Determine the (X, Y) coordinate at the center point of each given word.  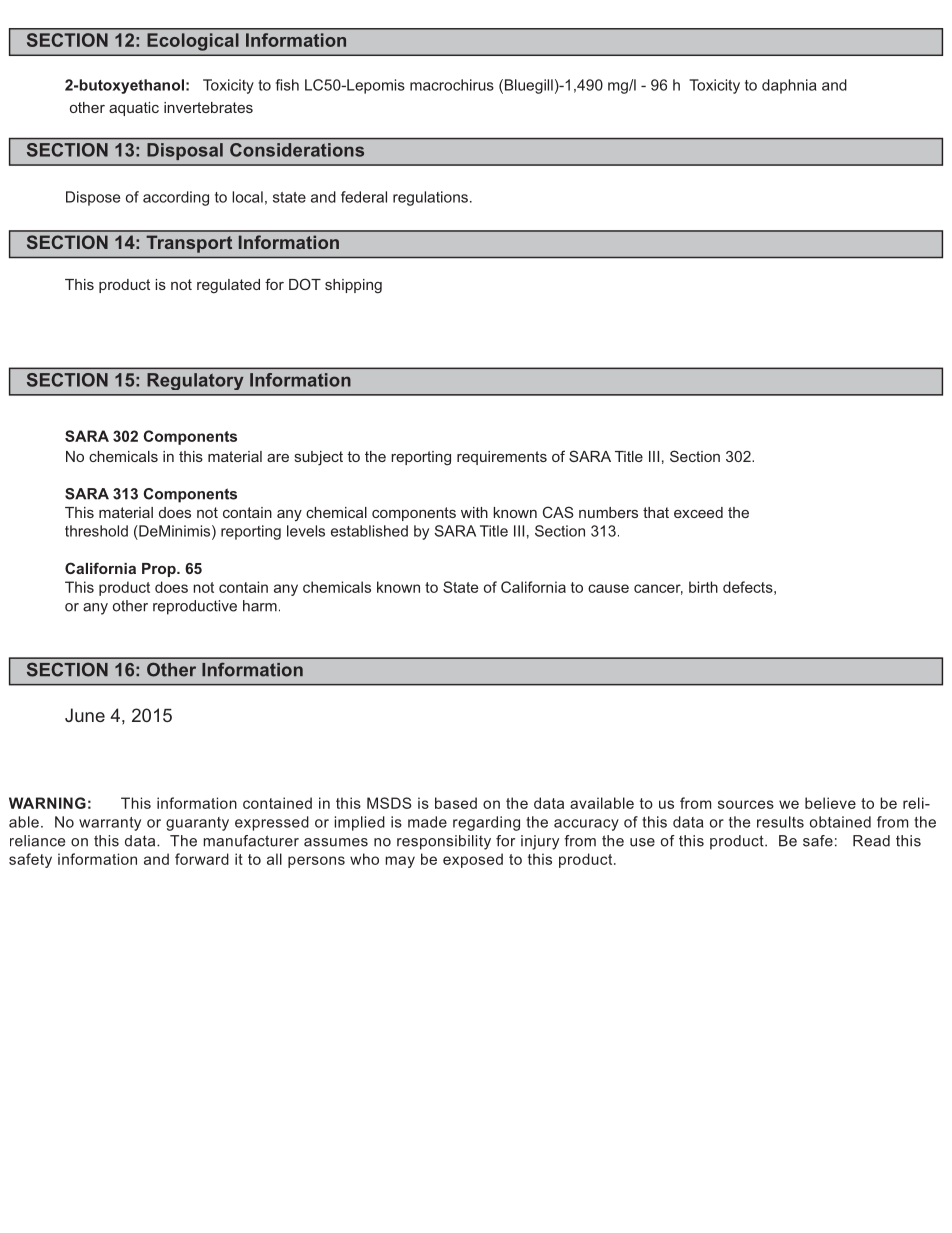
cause (608, 588)
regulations (430, 198)
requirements (502, 458)
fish (287, 85)
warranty (110, 824)
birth (703, 587)
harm (260, 606)
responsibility (444, 842)
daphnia (789, 86)
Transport (189, 244)
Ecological (193, 42)
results (780, 822)
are (278, 458)
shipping (353, 286)
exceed (698, 512)
